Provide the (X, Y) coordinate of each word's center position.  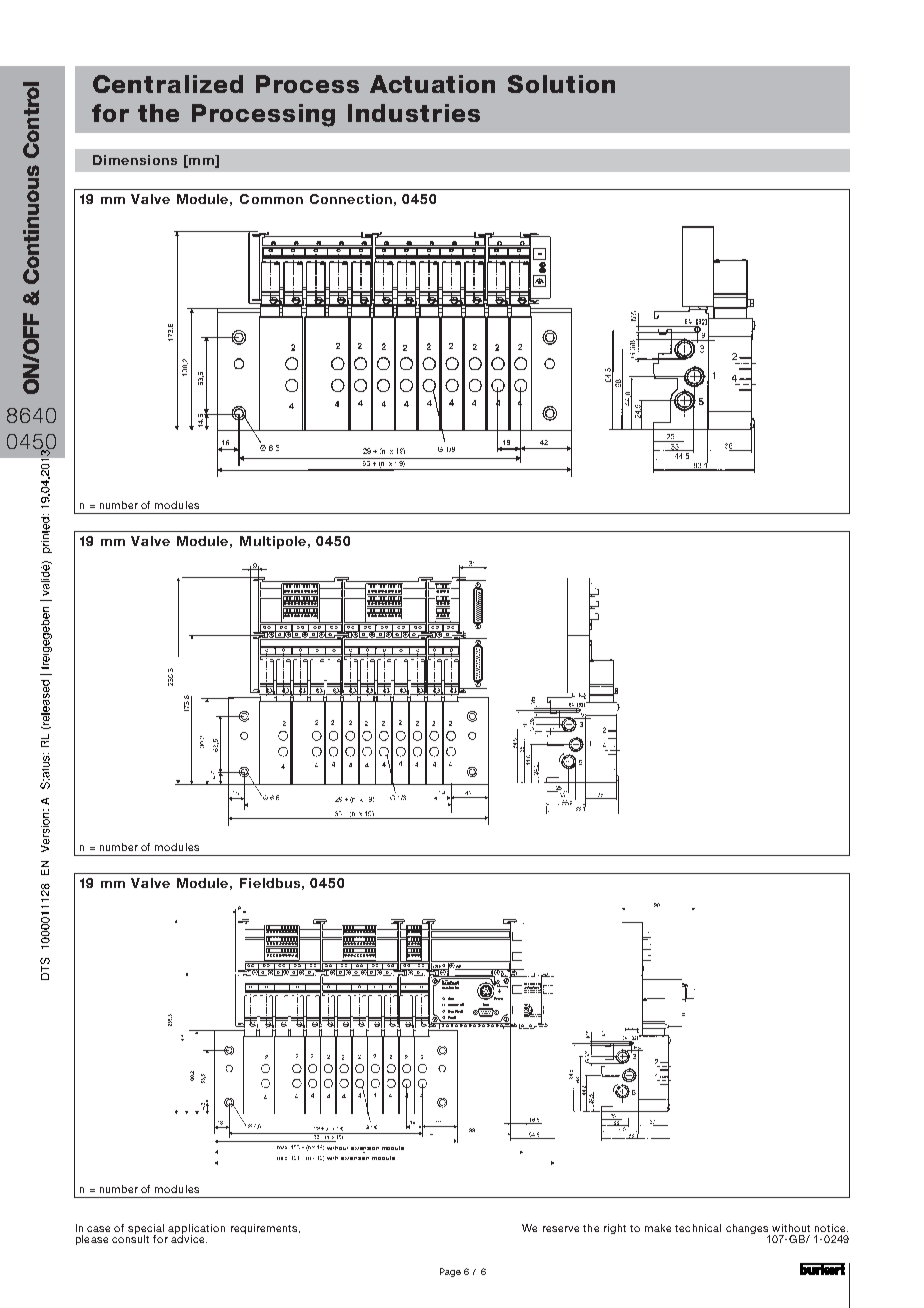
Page (450, 1272)
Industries (414, 113)
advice (189, 1238)
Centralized (168, 84)
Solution (561, 84)
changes (748, 1230)
